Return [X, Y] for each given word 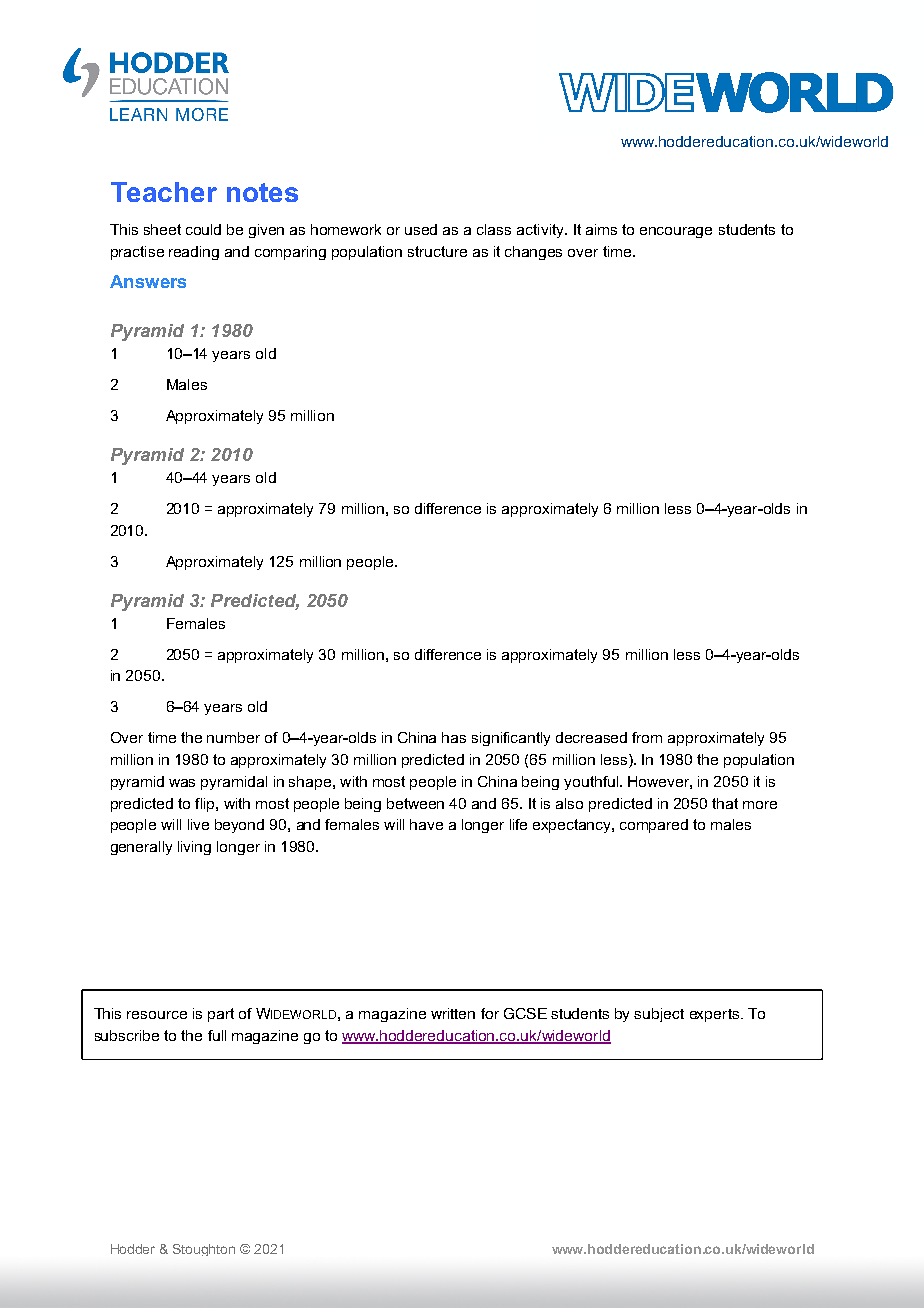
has [454, 737]
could [203, 229]
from [647, 737]
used [421, 229]
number [233, 737]
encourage [676, 232]
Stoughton [204, 1250]
